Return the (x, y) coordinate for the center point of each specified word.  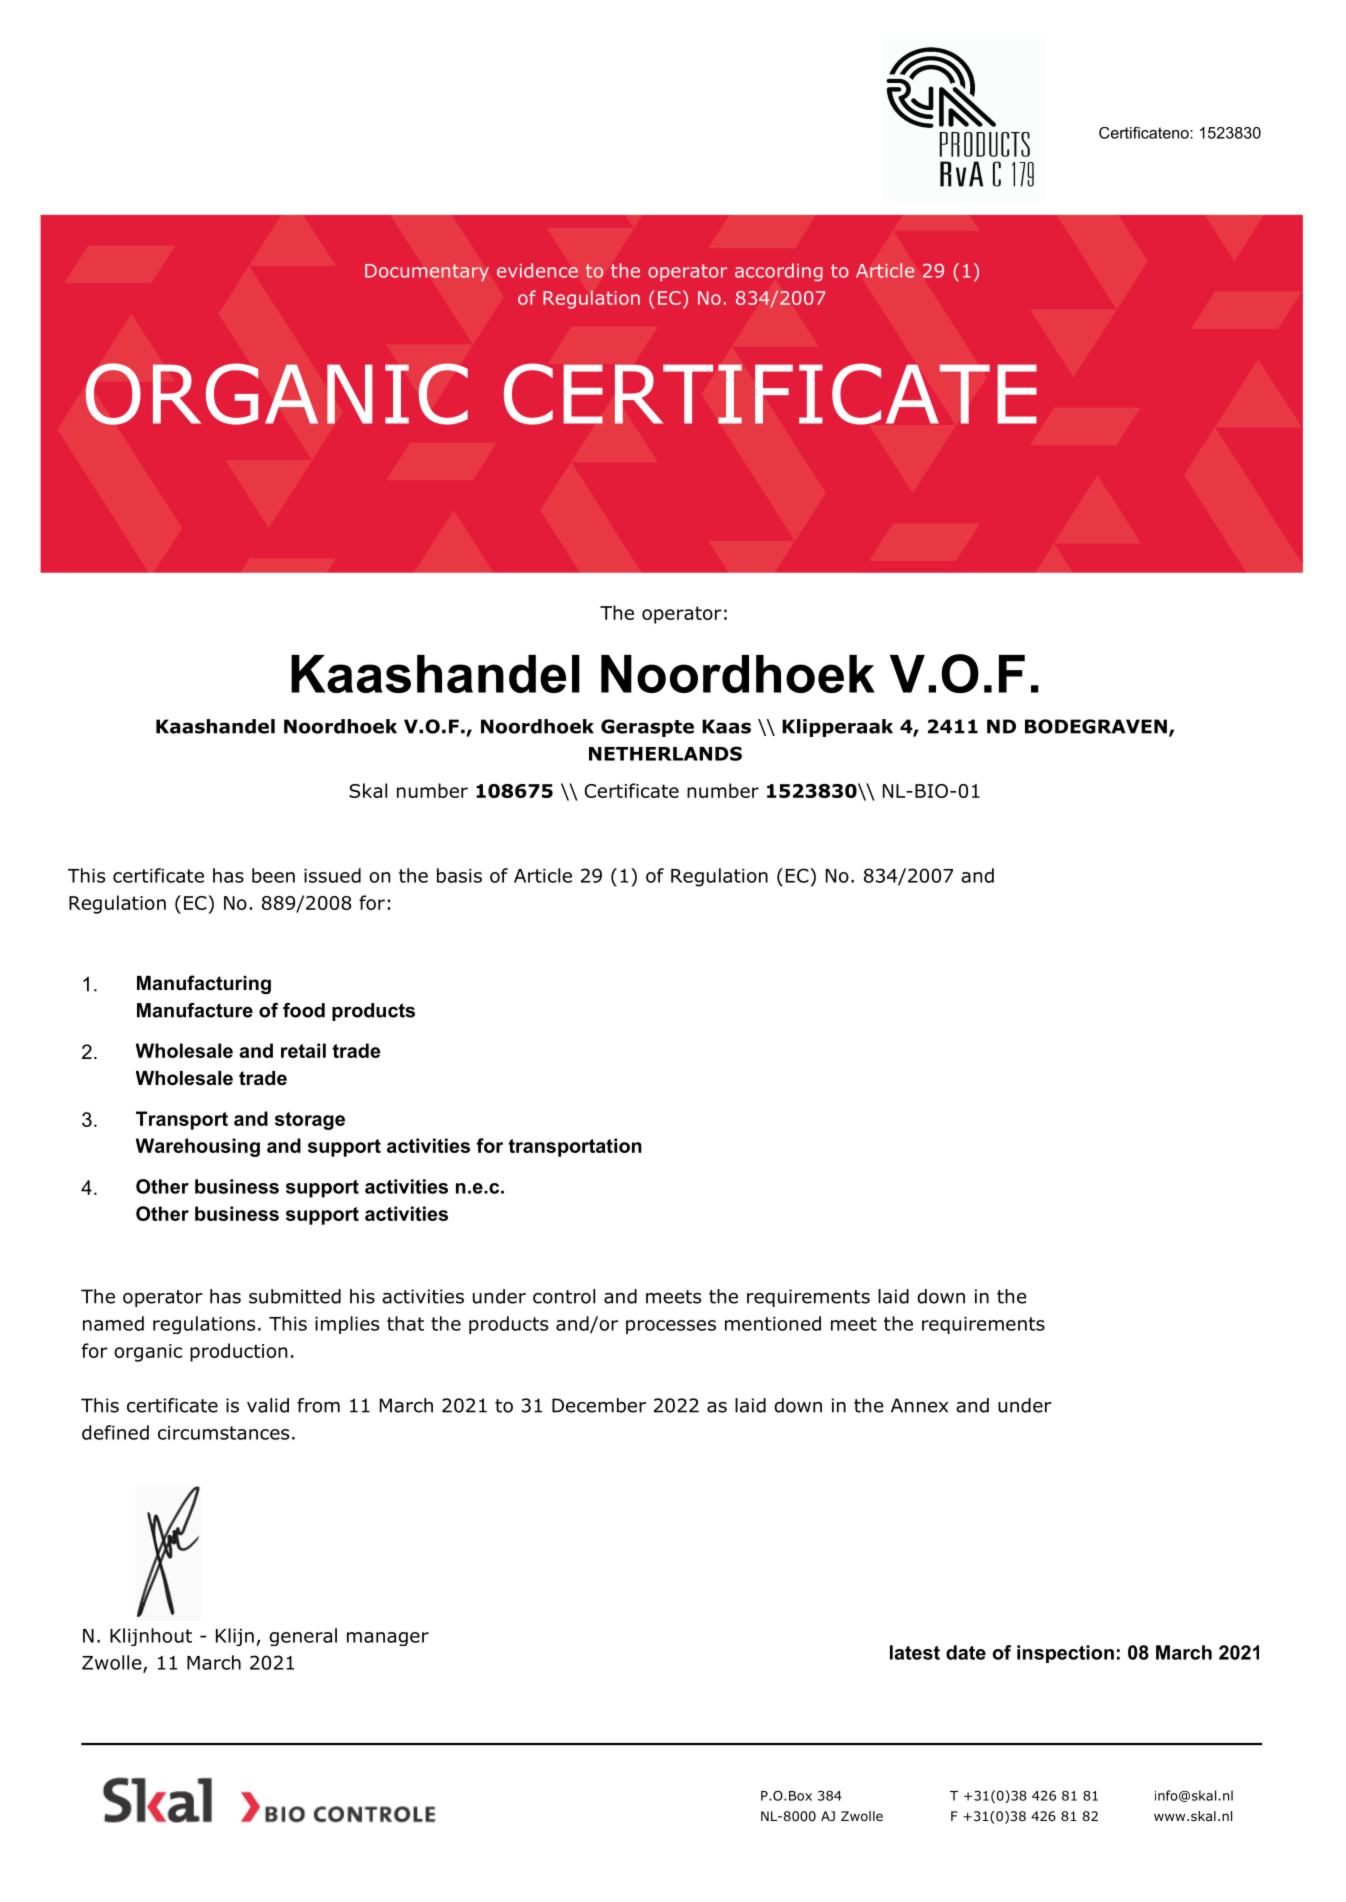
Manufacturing (204, 984)
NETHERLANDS (665, 753)
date (966, 1652)
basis (459, 875)
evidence (537, 270)
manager (388, 1639)
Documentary (427, 273)
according (779, 272)
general (303, 1637)
